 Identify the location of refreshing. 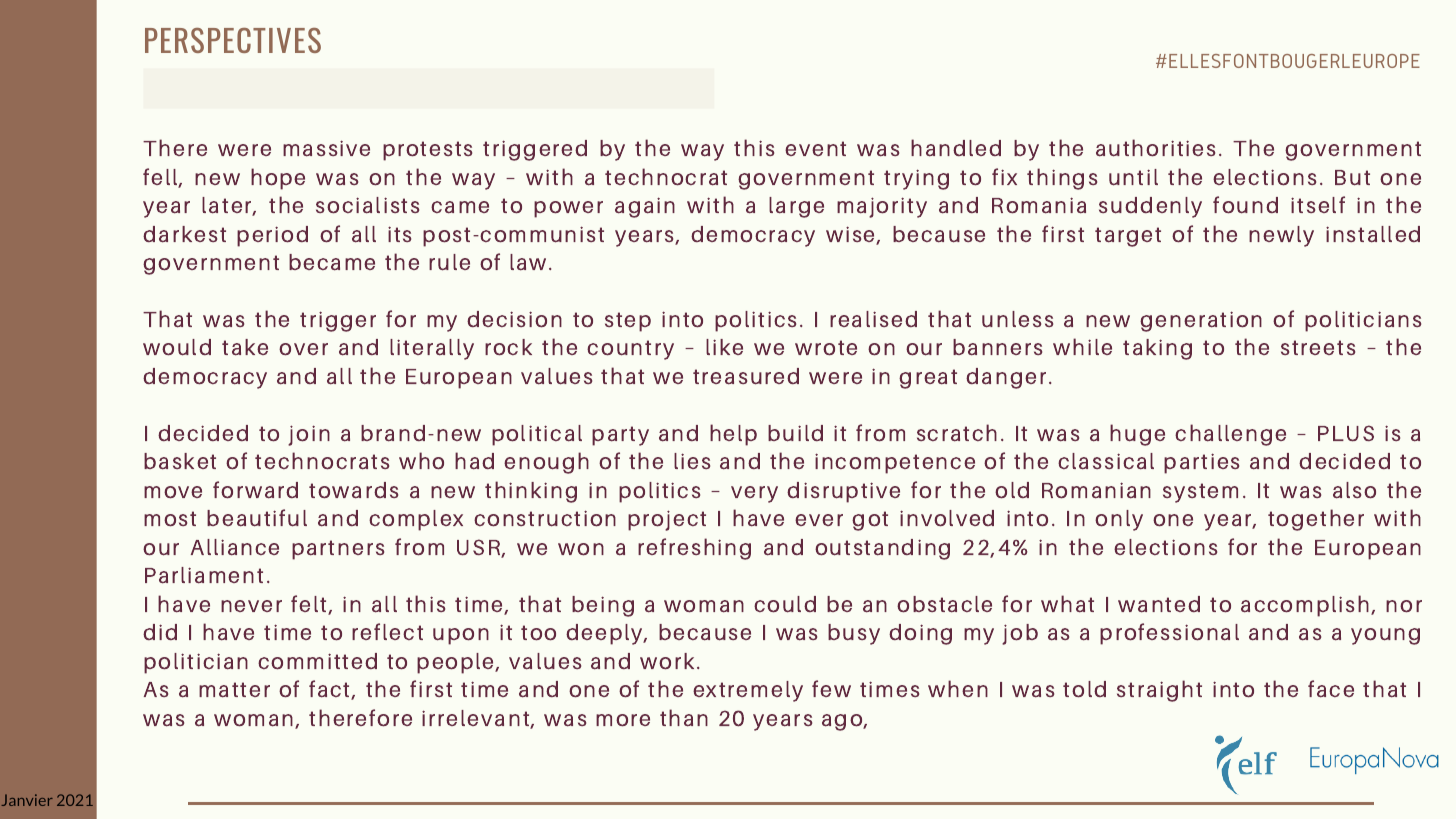
(694, 549).
